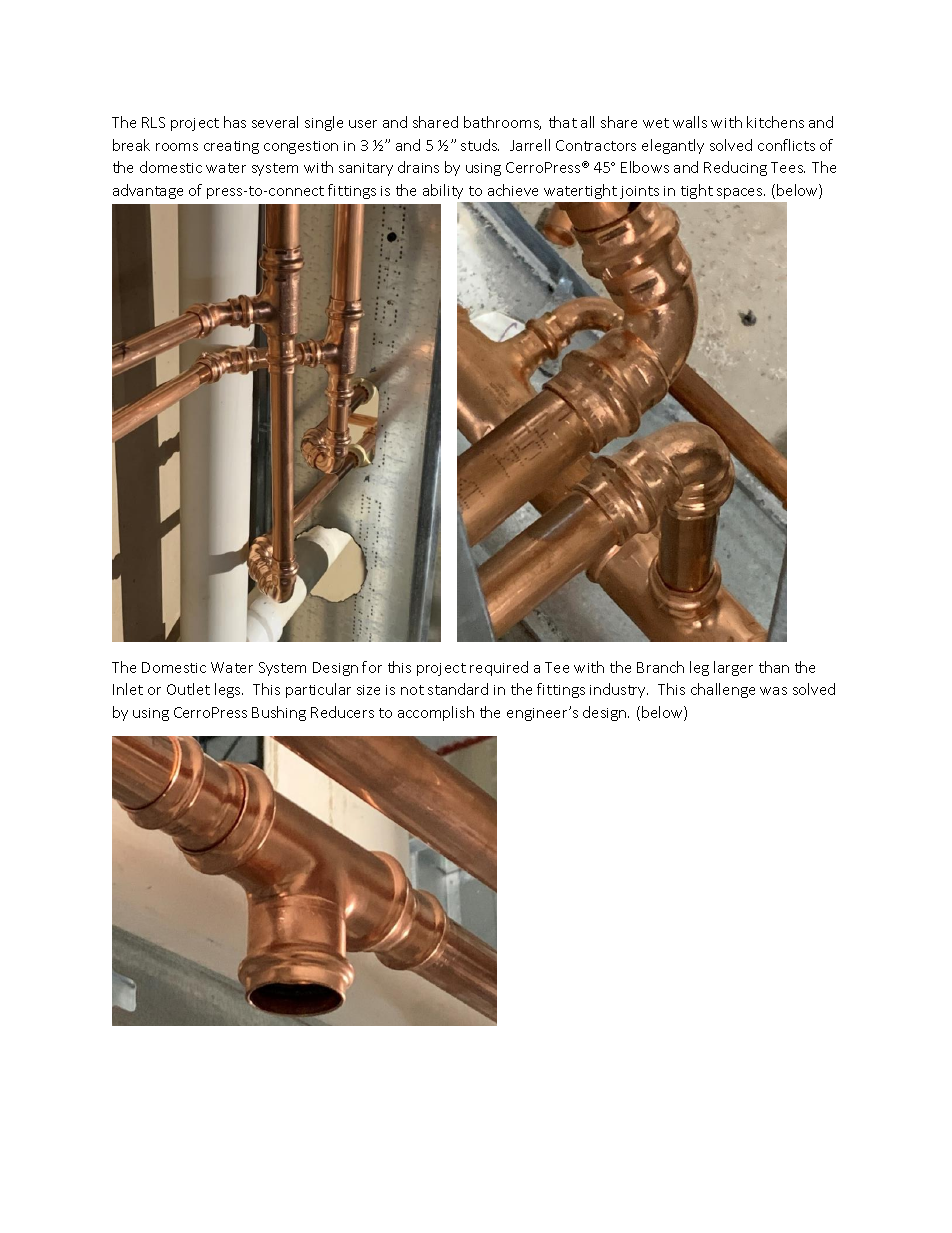 The height and width of the page is (1233, 952). I want to click on Outlet, so click(188, 689).
